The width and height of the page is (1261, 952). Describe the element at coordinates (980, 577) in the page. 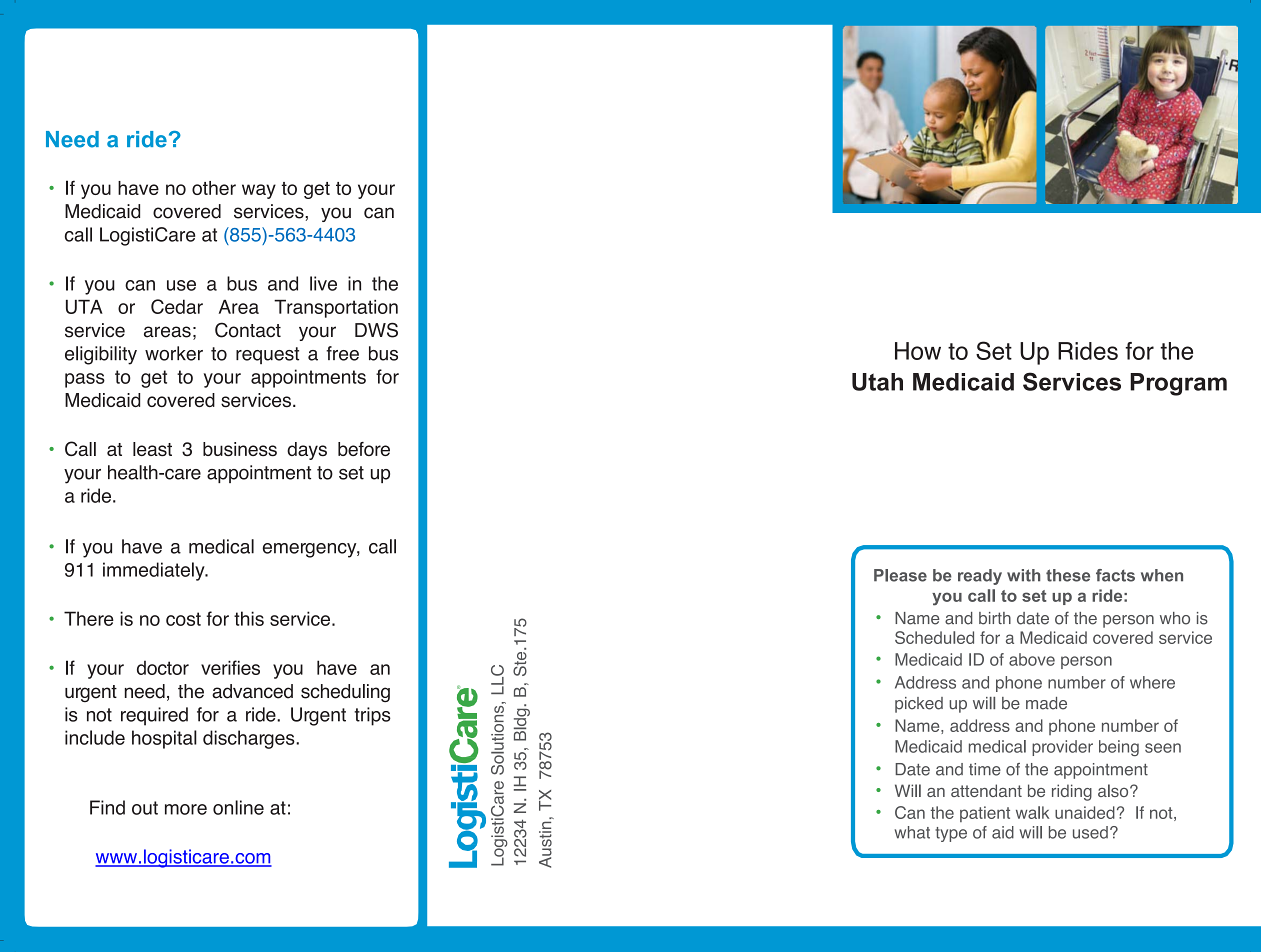

I see `ready` at that location.
